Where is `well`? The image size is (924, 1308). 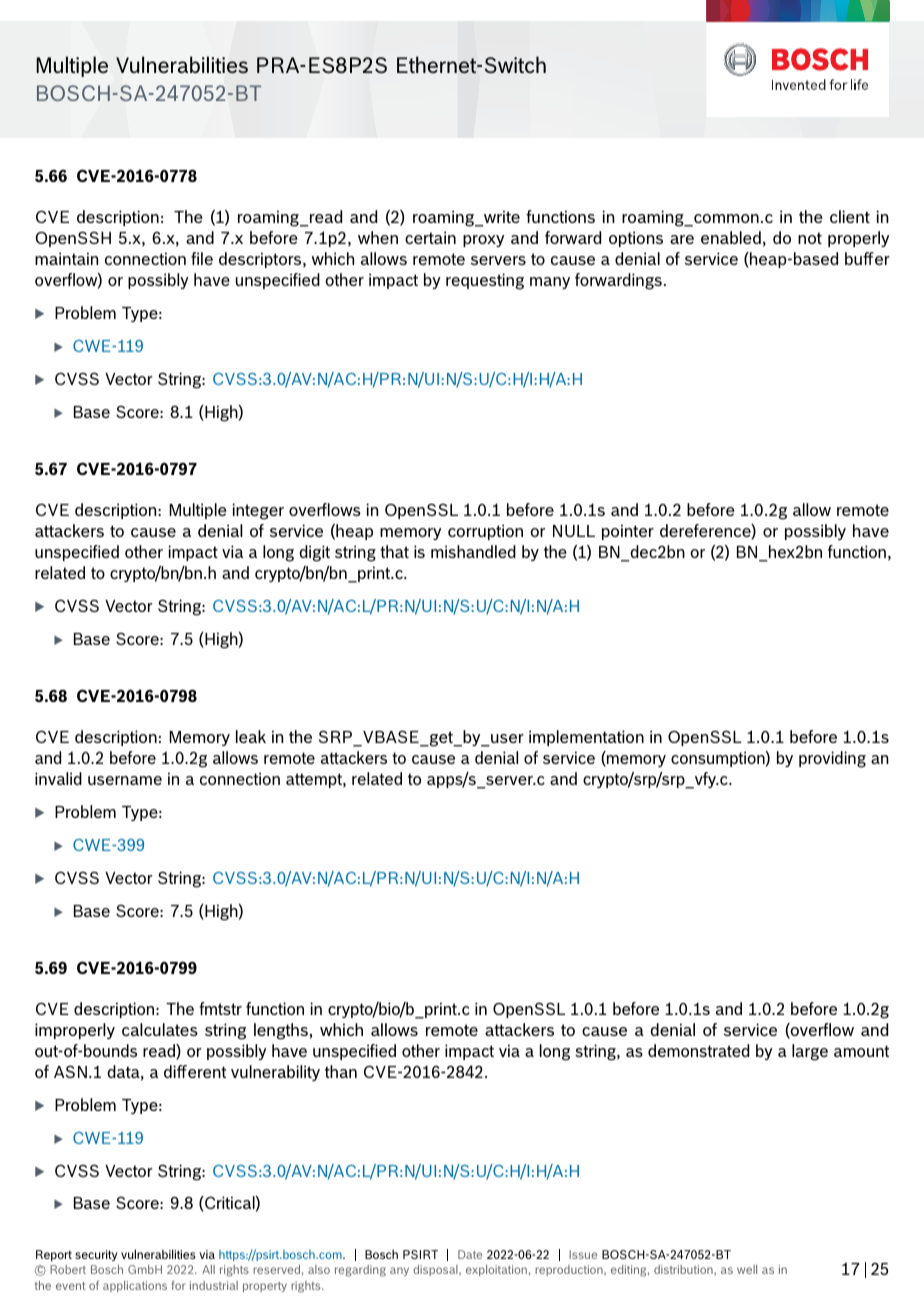 well is located at coordinates (747, 1269).
